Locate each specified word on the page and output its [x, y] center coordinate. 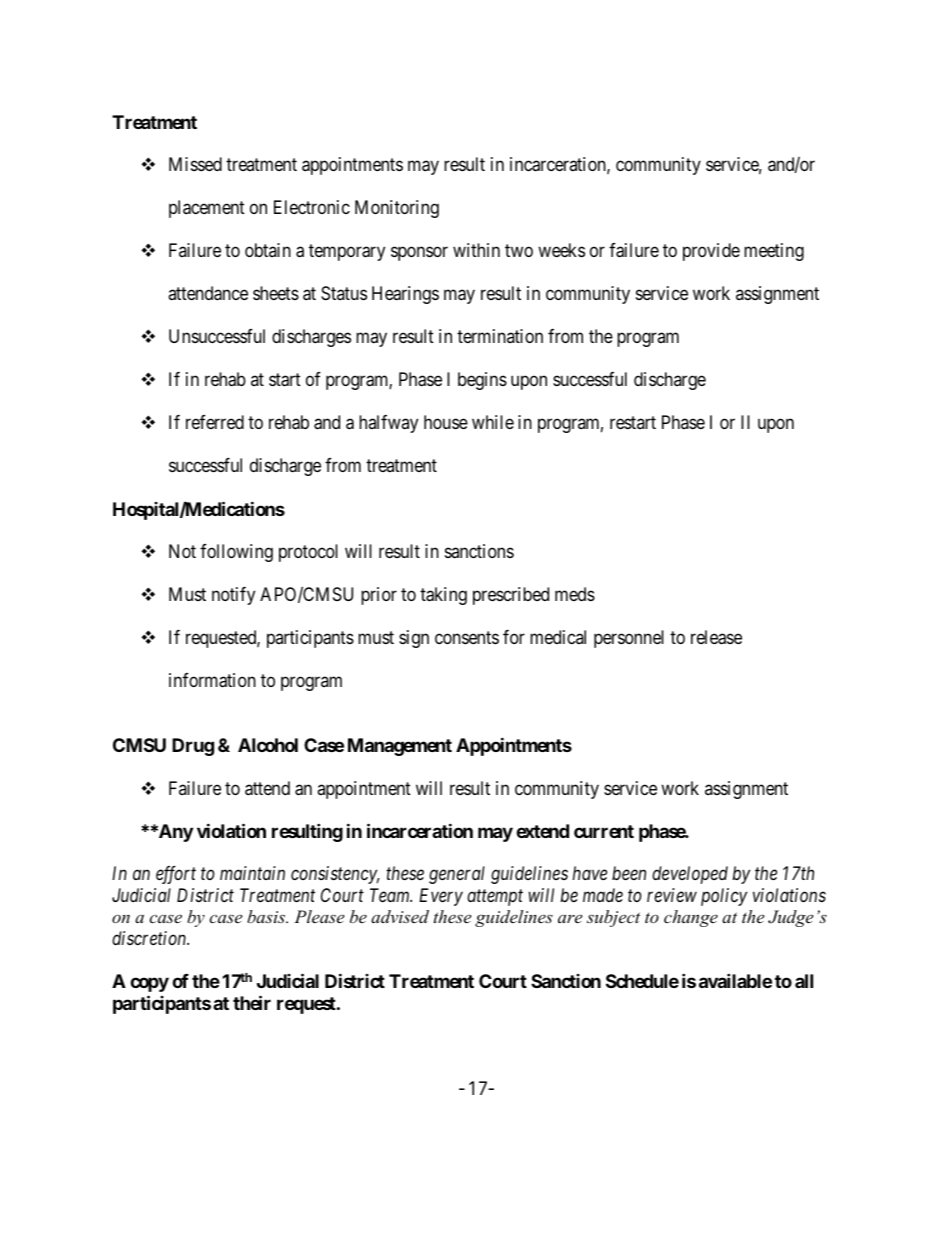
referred [215, 422]
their [252, 1002]
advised [400, 916]
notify [233, 596]
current [604, 831]
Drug [193, 747]
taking [443, 596]
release [716, 637]
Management [400, 747]
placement [207, 209]
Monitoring [397, 209]
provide [711, 252]
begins [482, 381]
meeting [774, 252]
